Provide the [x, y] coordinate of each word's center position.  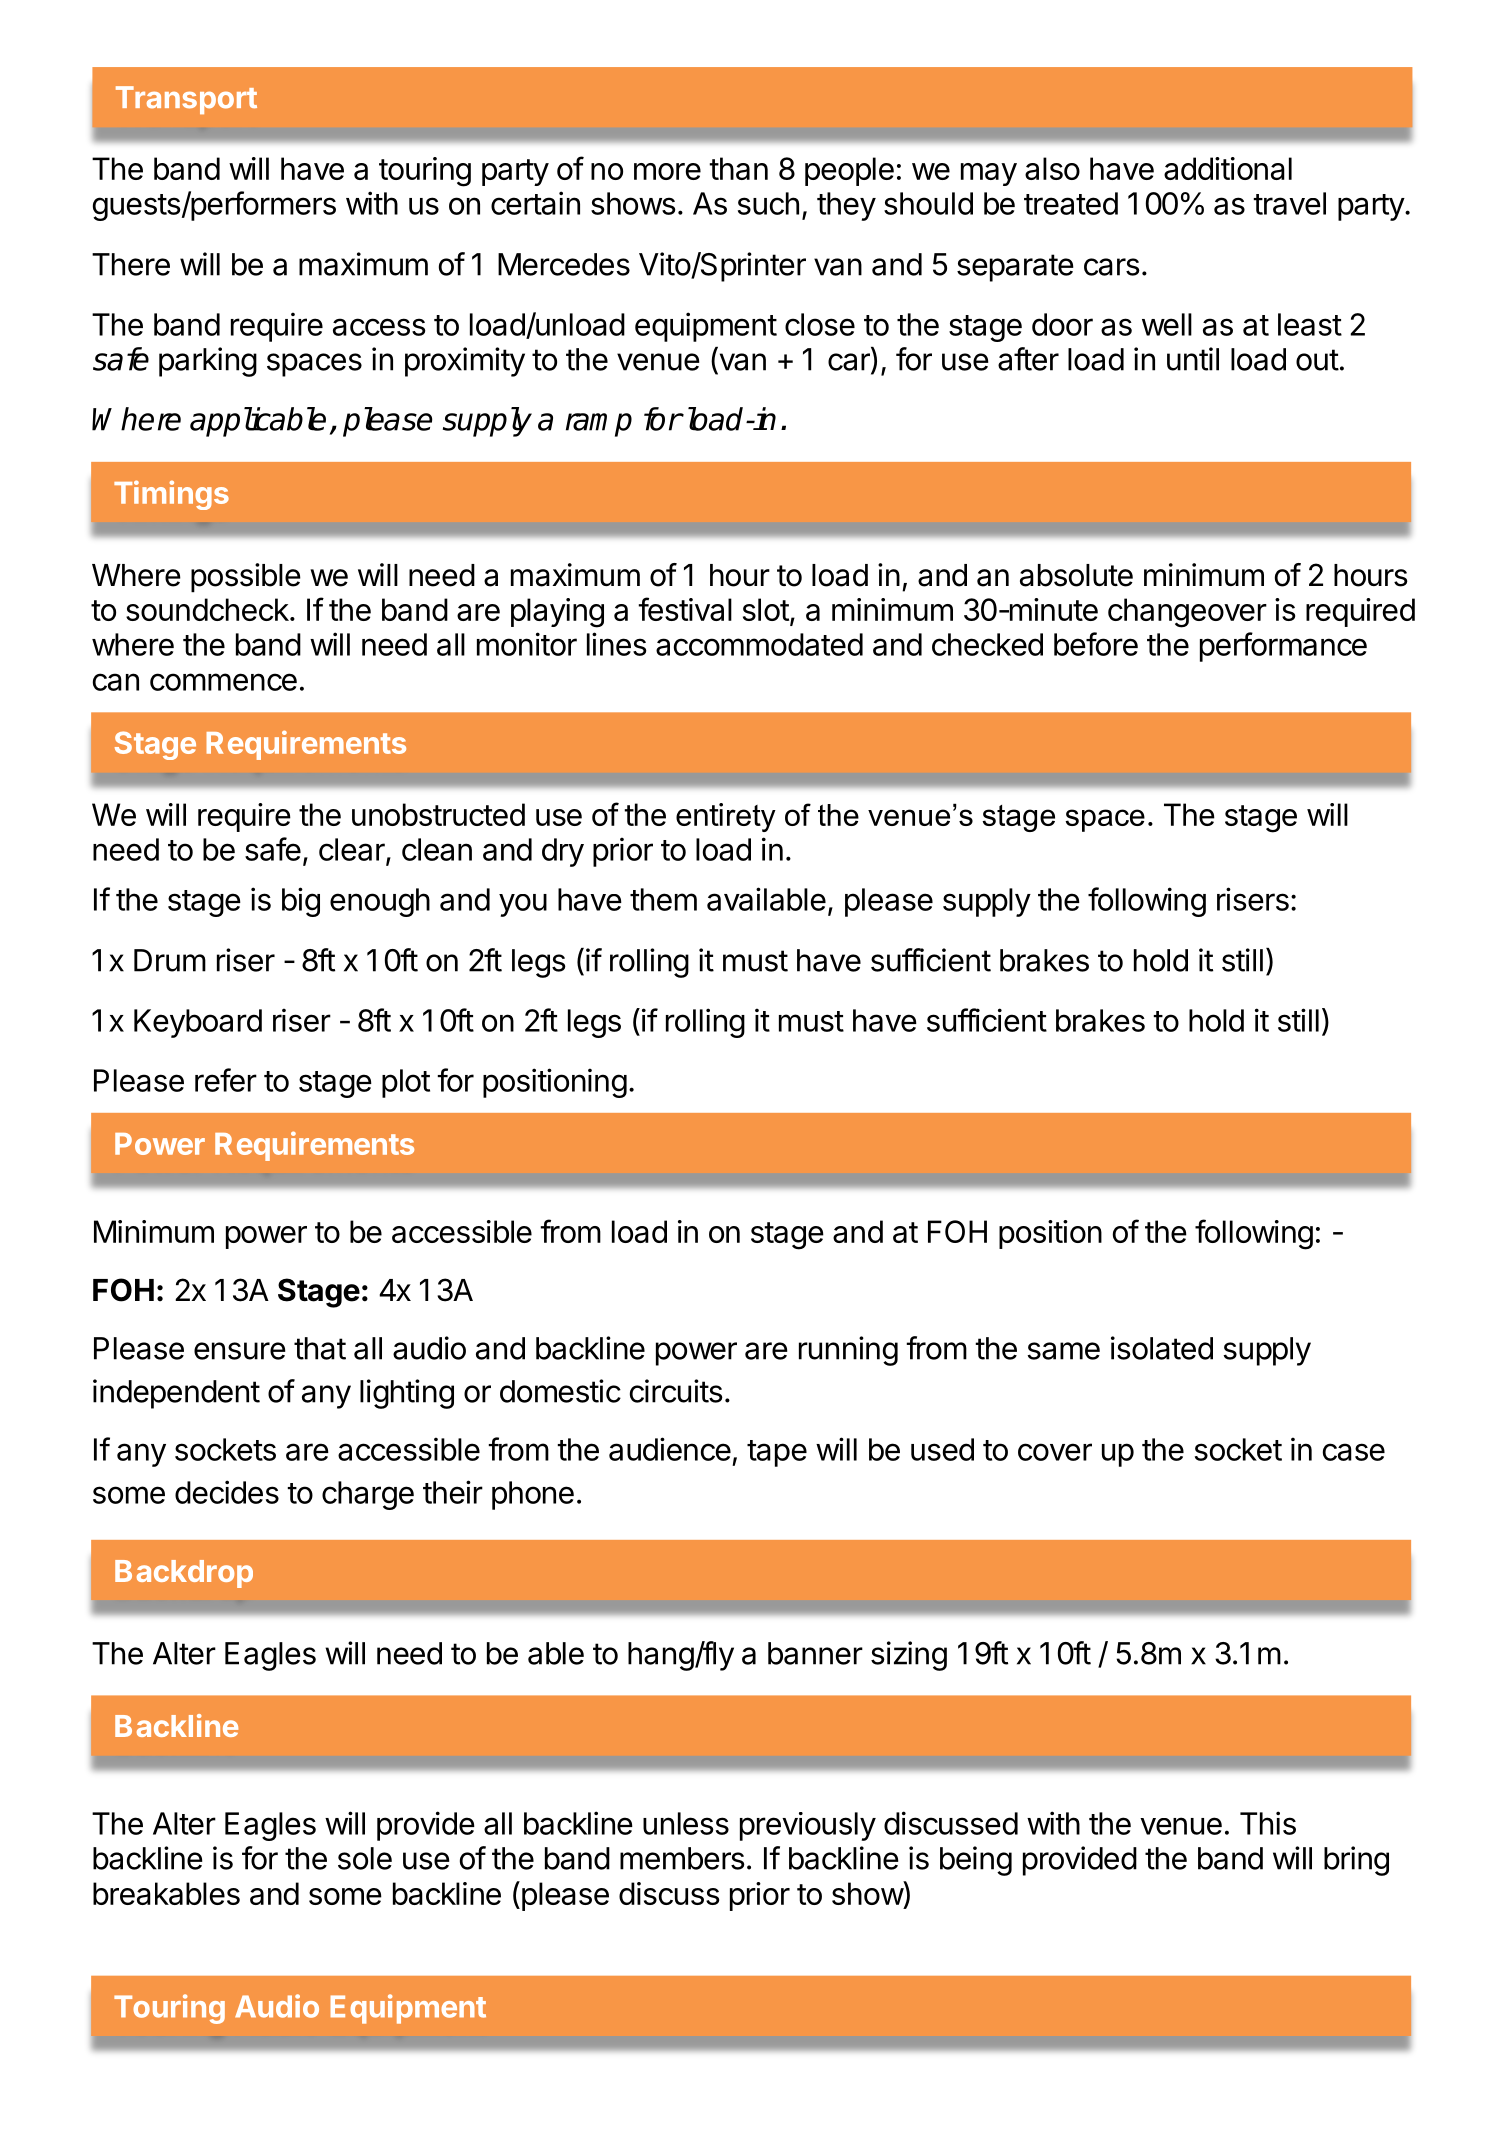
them [663, 899]
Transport [186, 100]
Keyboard [198, 1023]
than [738, 168]
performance [1283, 647]
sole [365, 1858]
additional [1228, 168]
